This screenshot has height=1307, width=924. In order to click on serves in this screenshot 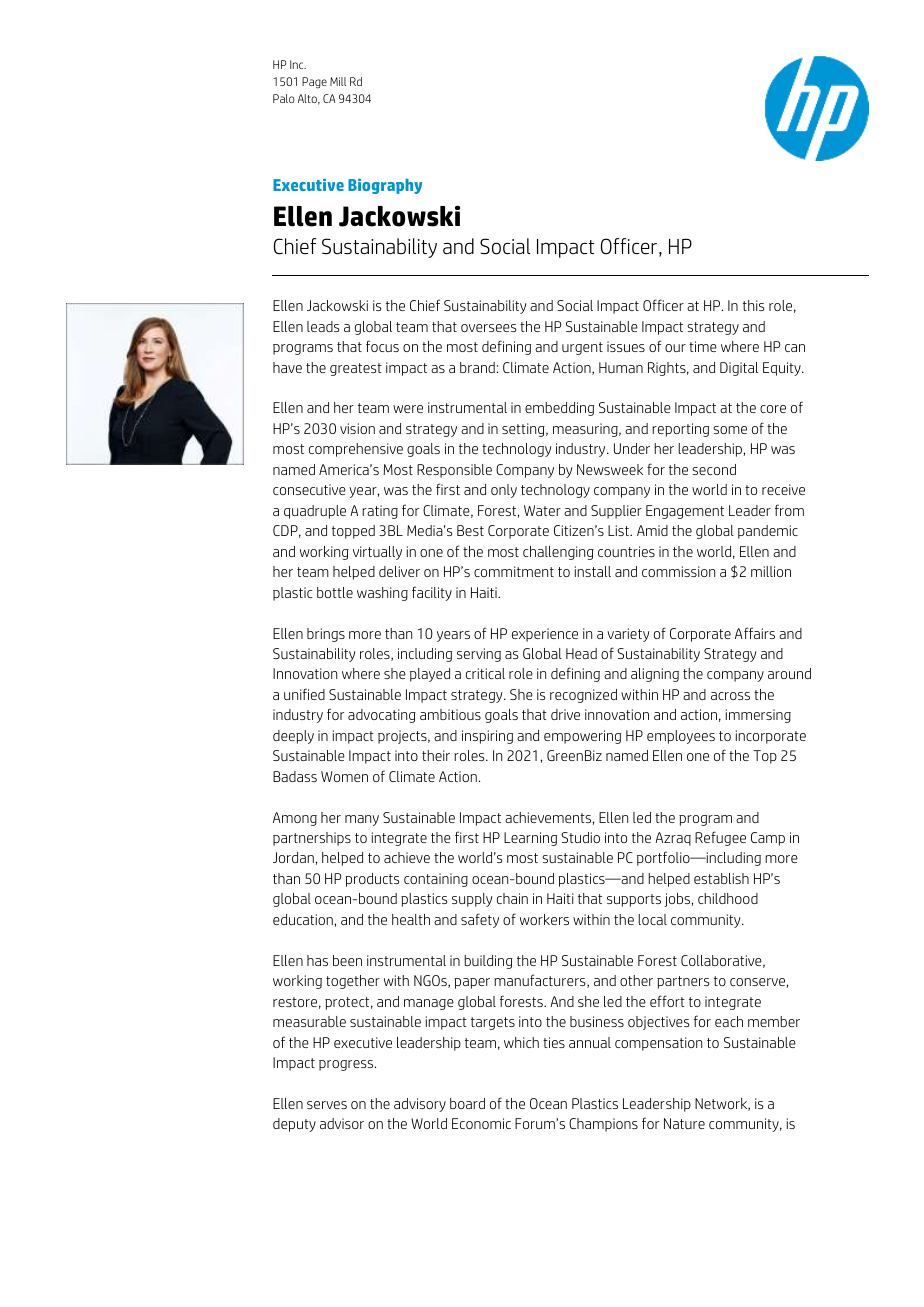, I will do `click(327, 1105)`.
